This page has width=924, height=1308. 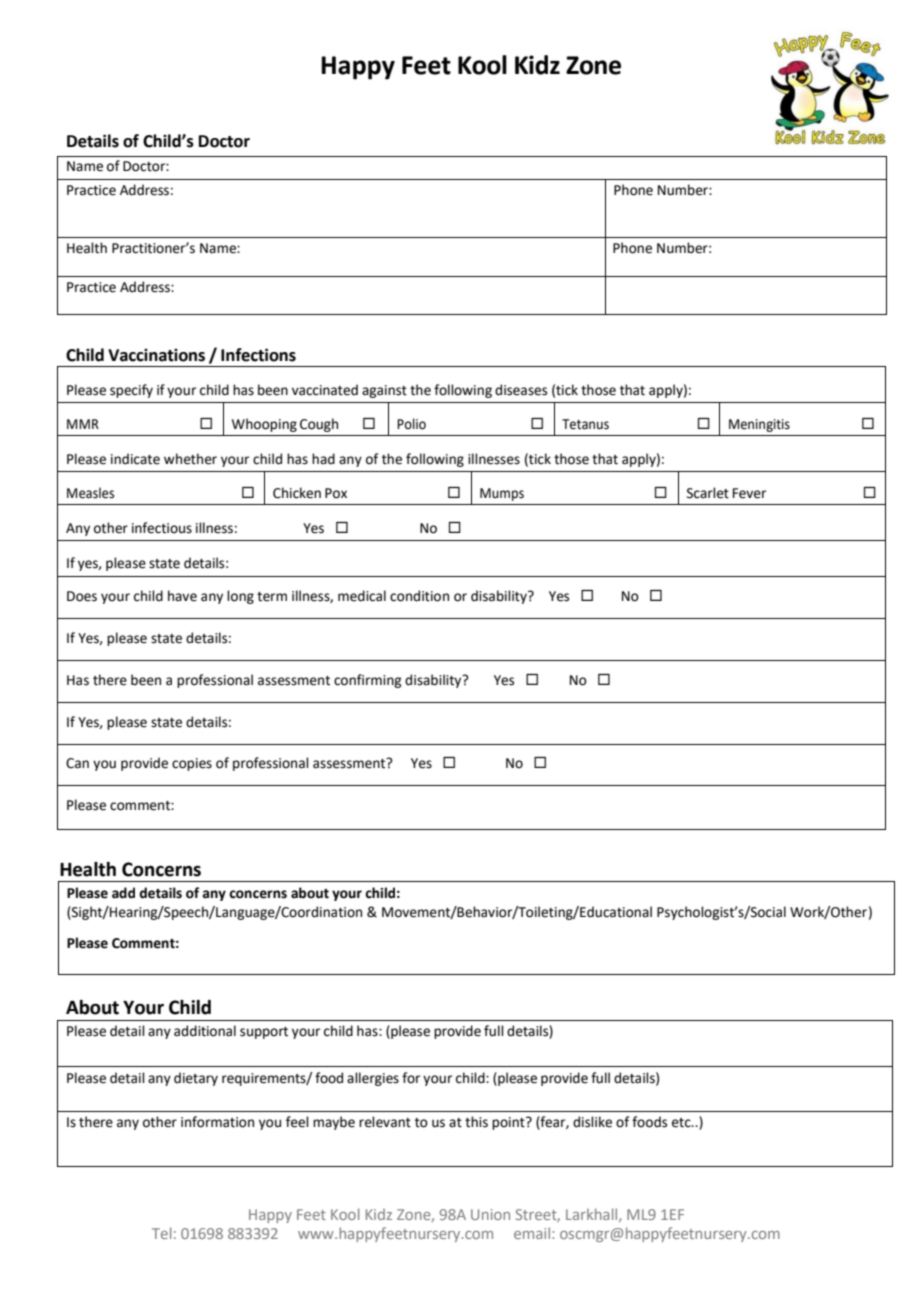 What do you see at coordinates (490, 1214) in the page?
I see `Union` at bounding box center [490, 1214].
